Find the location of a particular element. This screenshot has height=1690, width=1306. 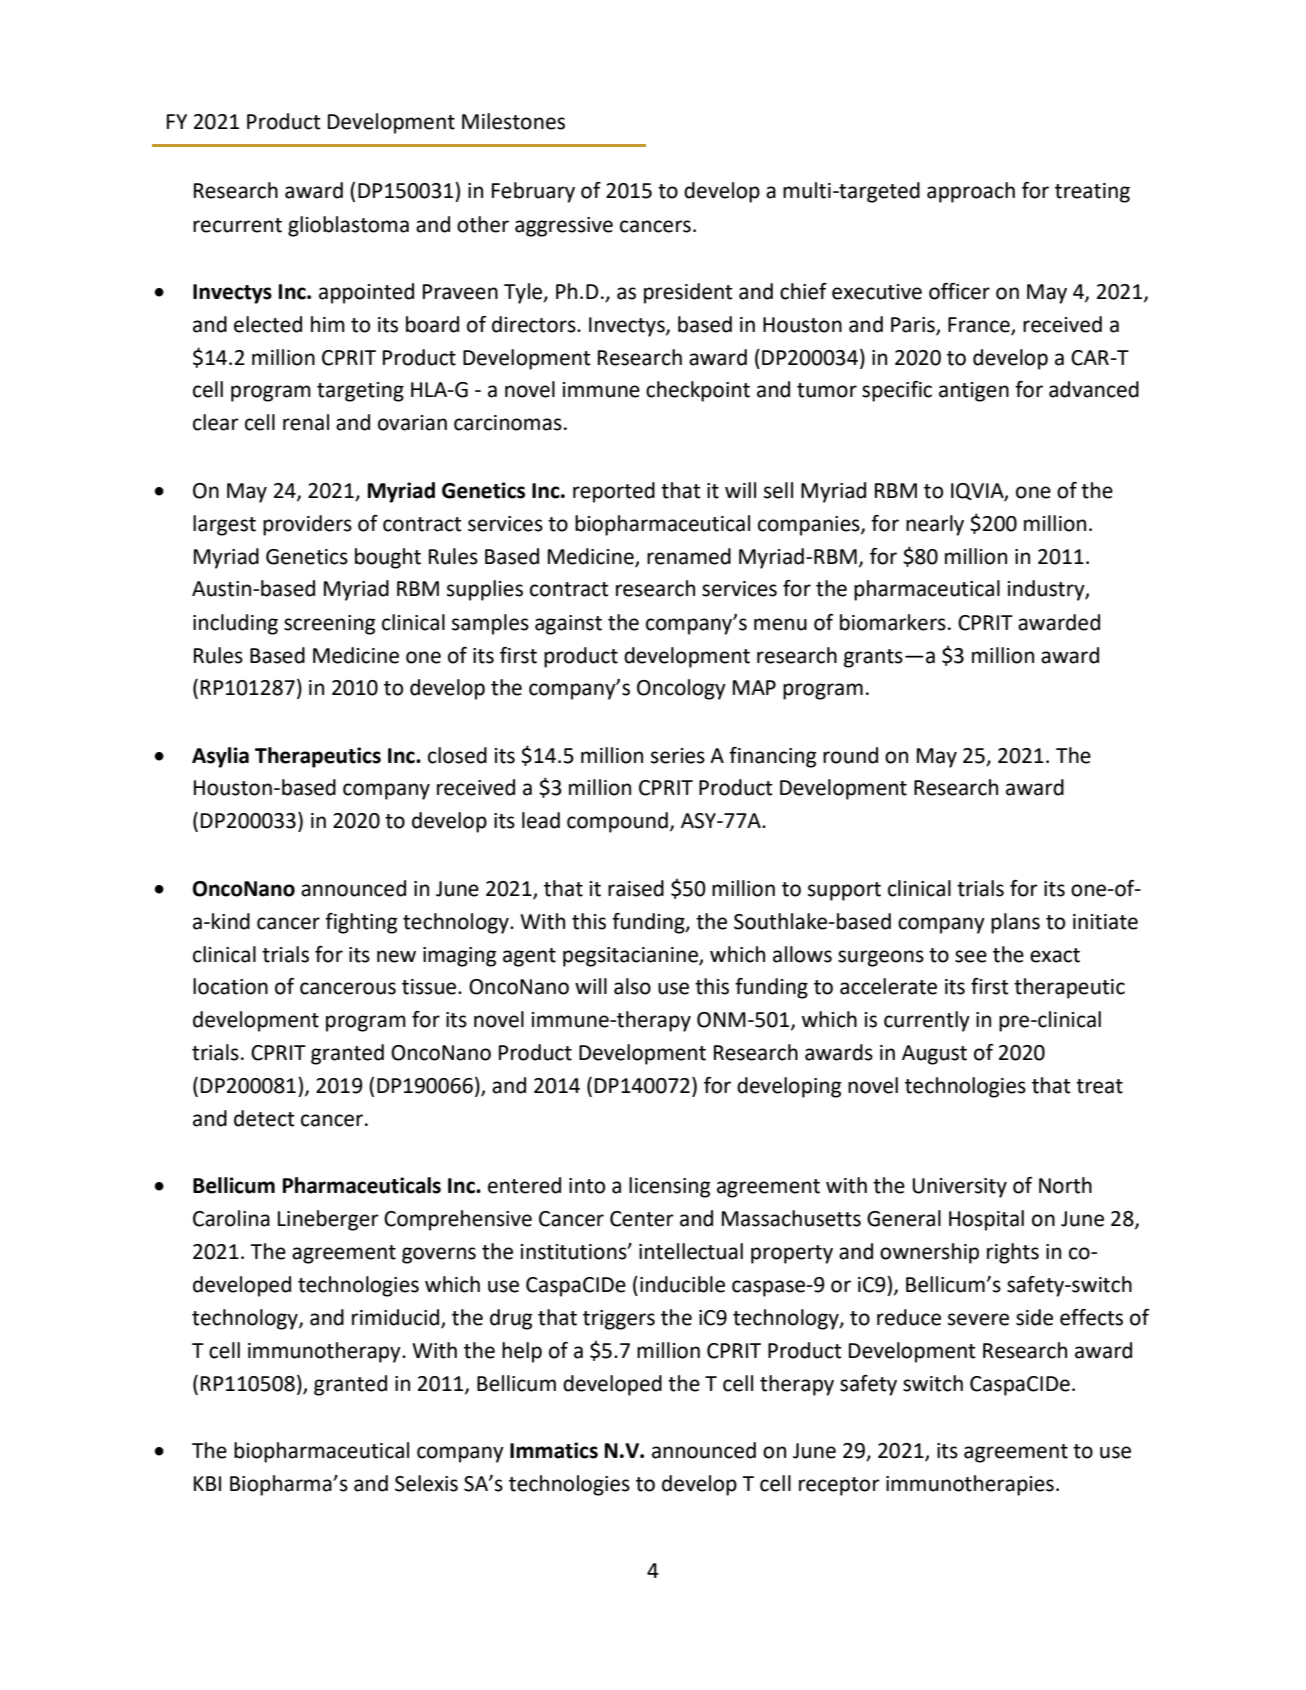

detect is located at coordinates (264, 1118).
